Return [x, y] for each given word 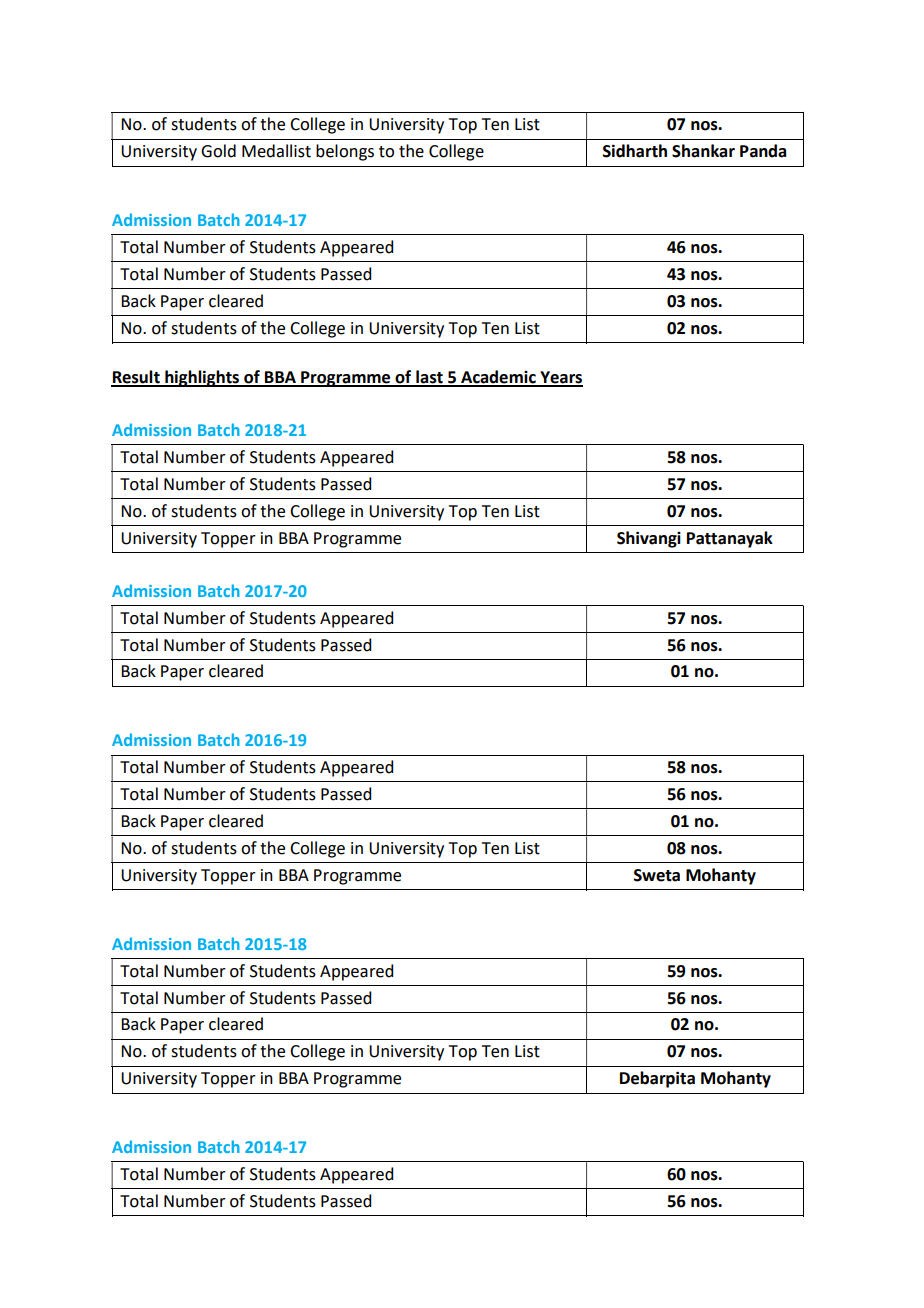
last [429, 378]
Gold [218, 151]
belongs [345, 152]
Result [136, 378]
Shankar [703, 151]
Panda [763, 151]
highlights [202, 378]
